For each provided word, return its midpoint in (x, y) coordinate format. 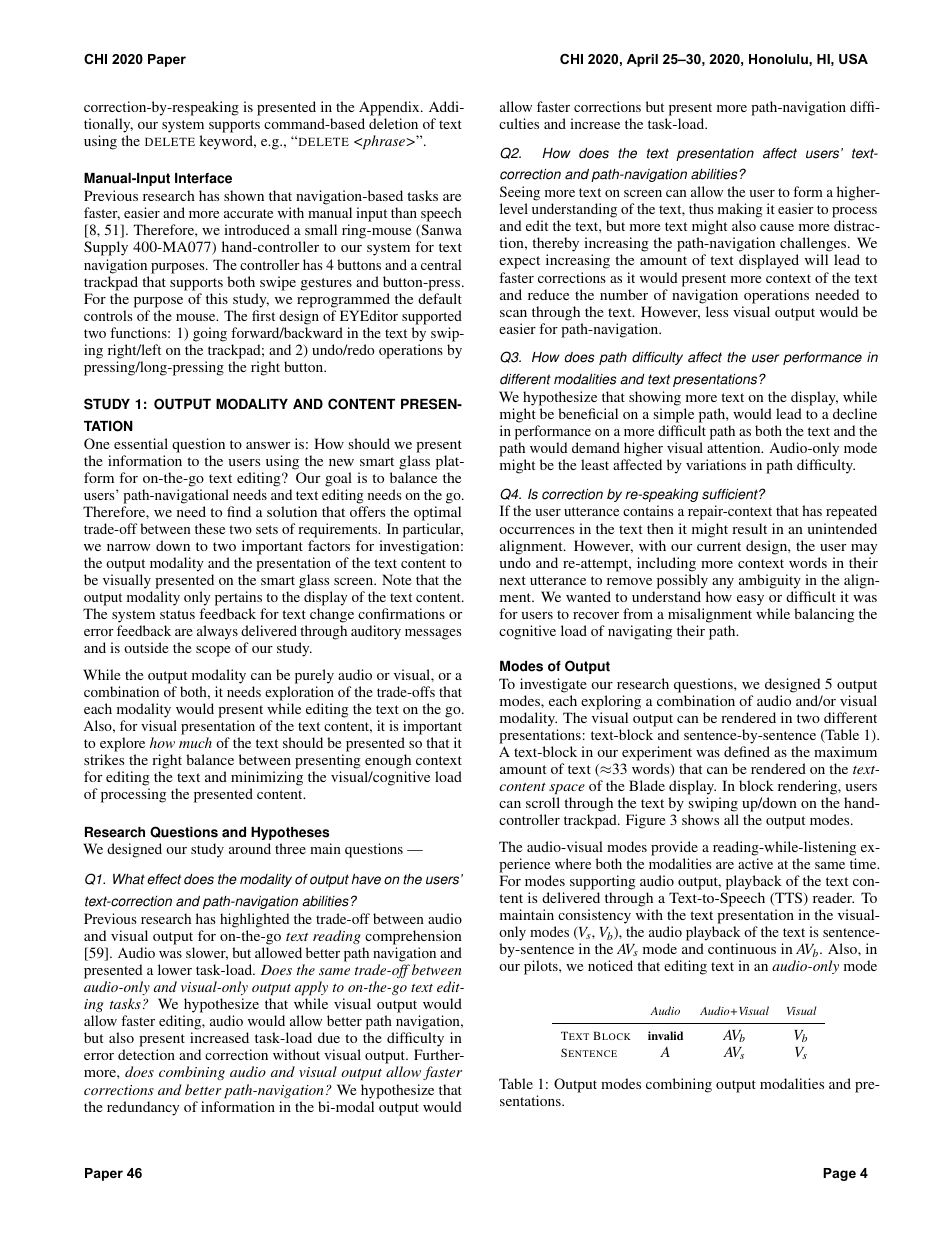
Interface (203, 178)
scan (513, 313)
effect (164, 879)
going (210, 334)
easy (750, 600)
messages (433, 634)
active (755, 863)
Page (839, 1174)
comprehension (413, 937)
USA (853, 59)
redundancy (143, 1108)
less (717, 311)
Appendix (390, 108)
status (177, 614)
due (329, 1037)
